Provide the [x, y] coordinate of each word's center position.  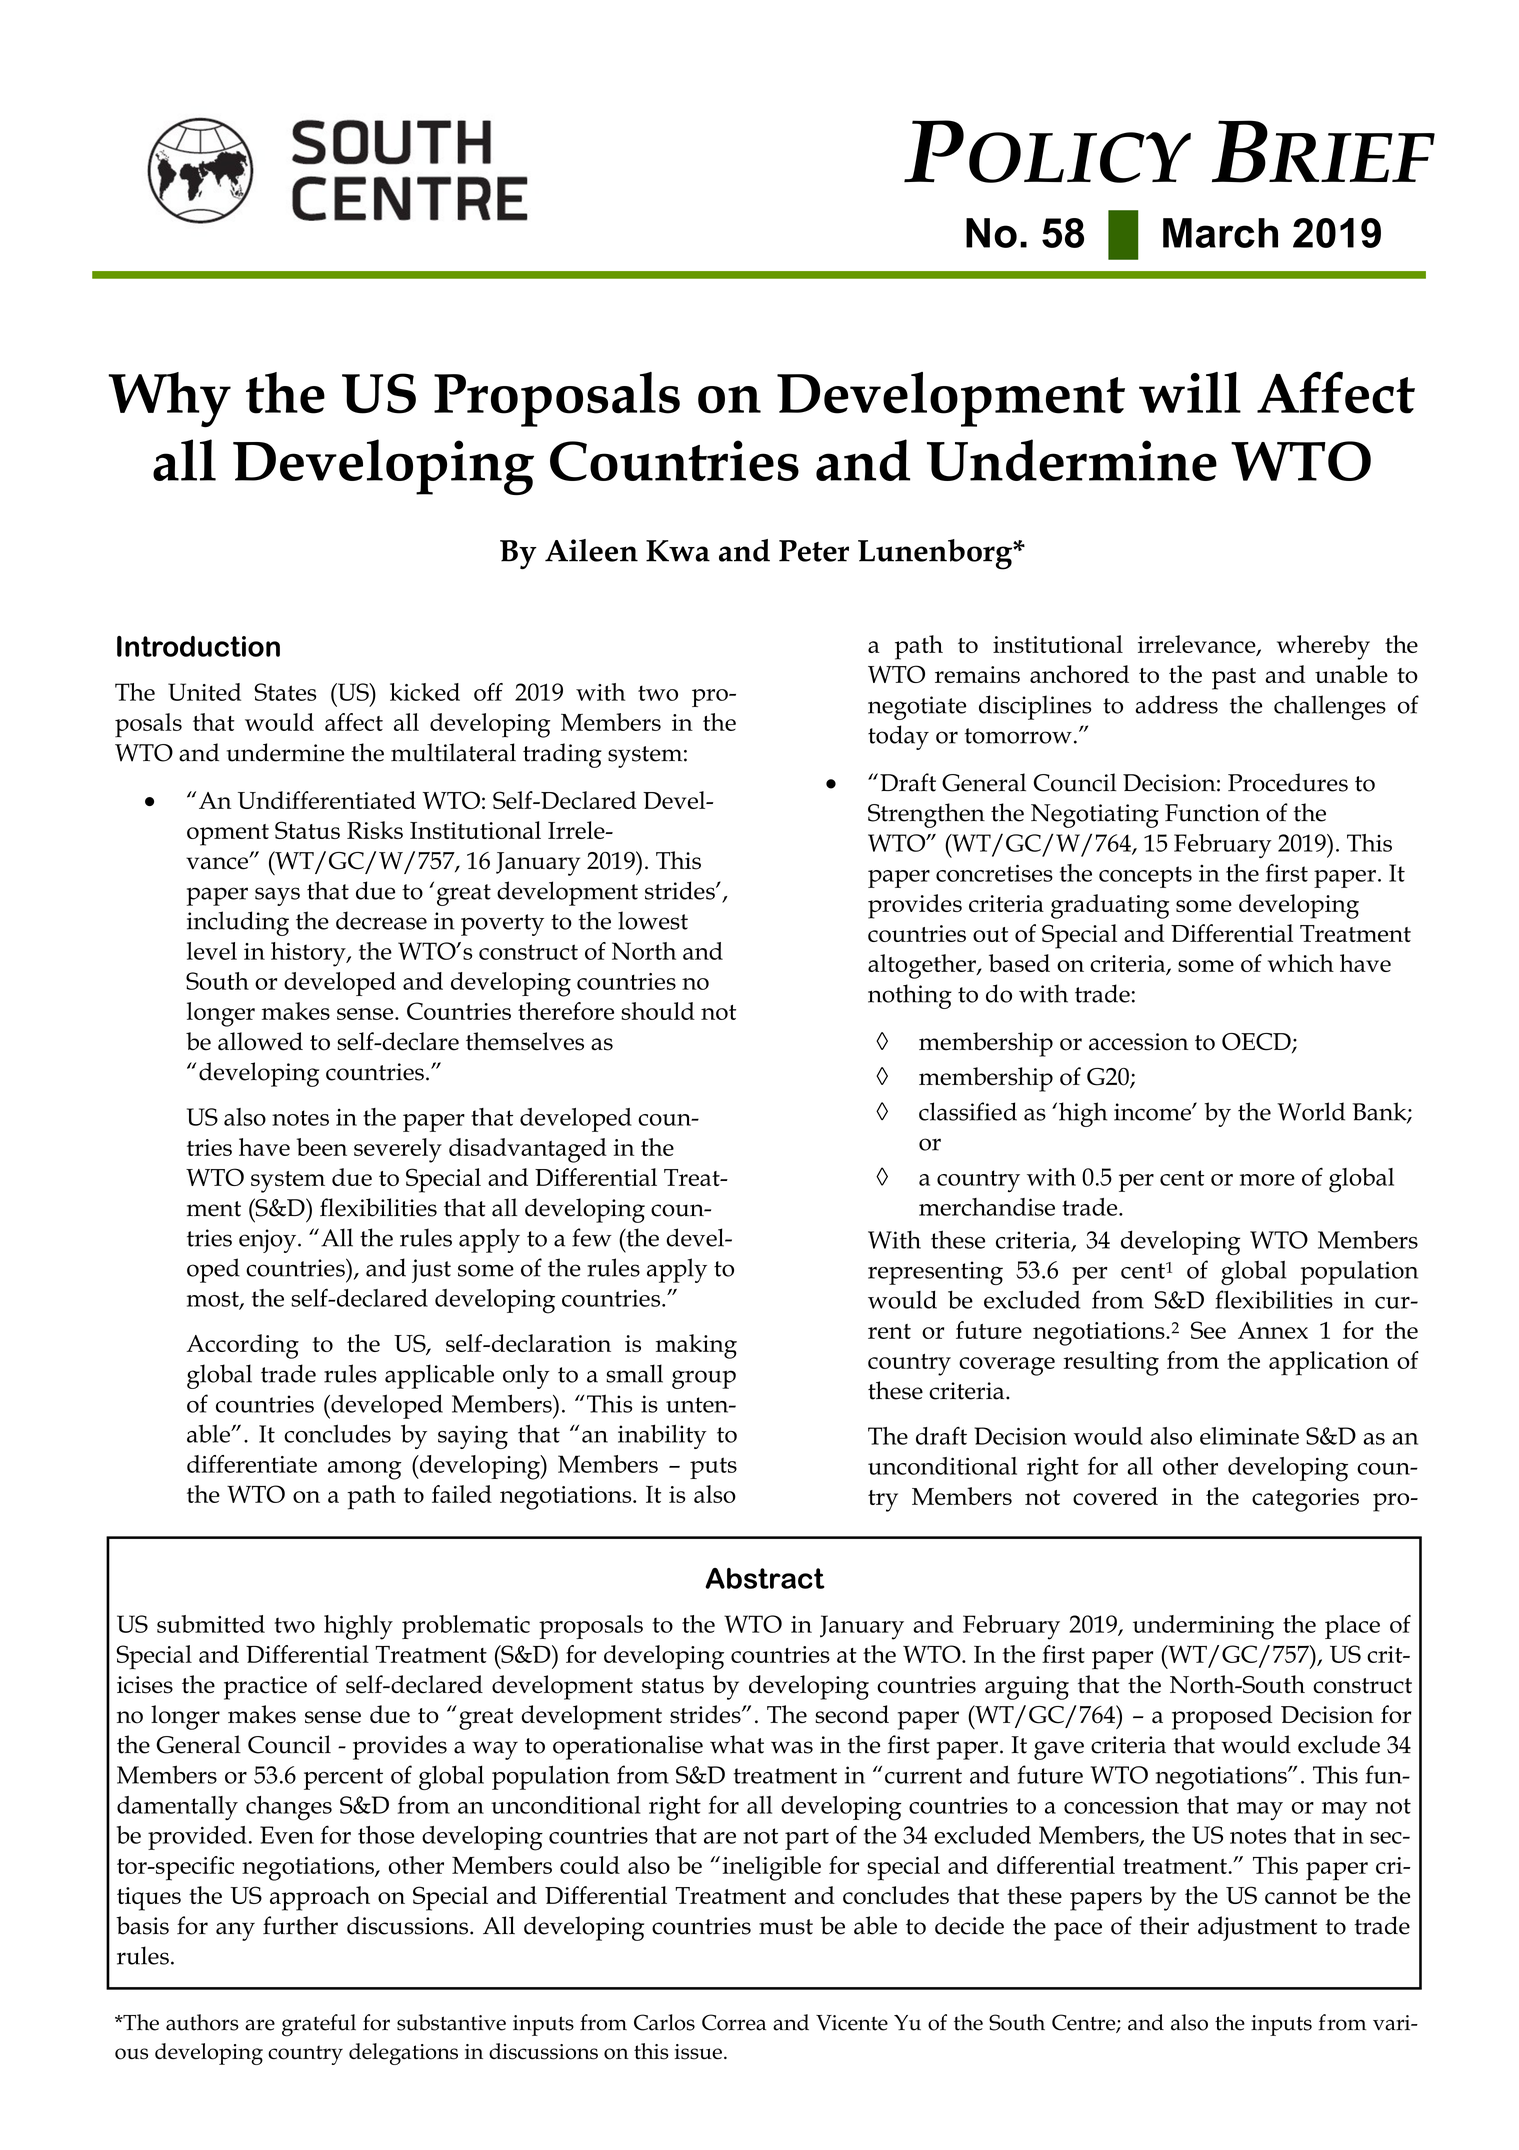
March [1220, 233]
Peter [814, 551]
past [1234, 679]
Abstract [765, 1578]
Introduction [198, 646]
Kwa [678, 551]
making [696, 1346]
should [658, 1011]
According [242, 1346]
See [1208, 1330]
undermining [1203, 1627]
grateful [319, 2025]
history [309, 954]
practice [265, 1688]
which [1301, 963]
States [285, 692]
